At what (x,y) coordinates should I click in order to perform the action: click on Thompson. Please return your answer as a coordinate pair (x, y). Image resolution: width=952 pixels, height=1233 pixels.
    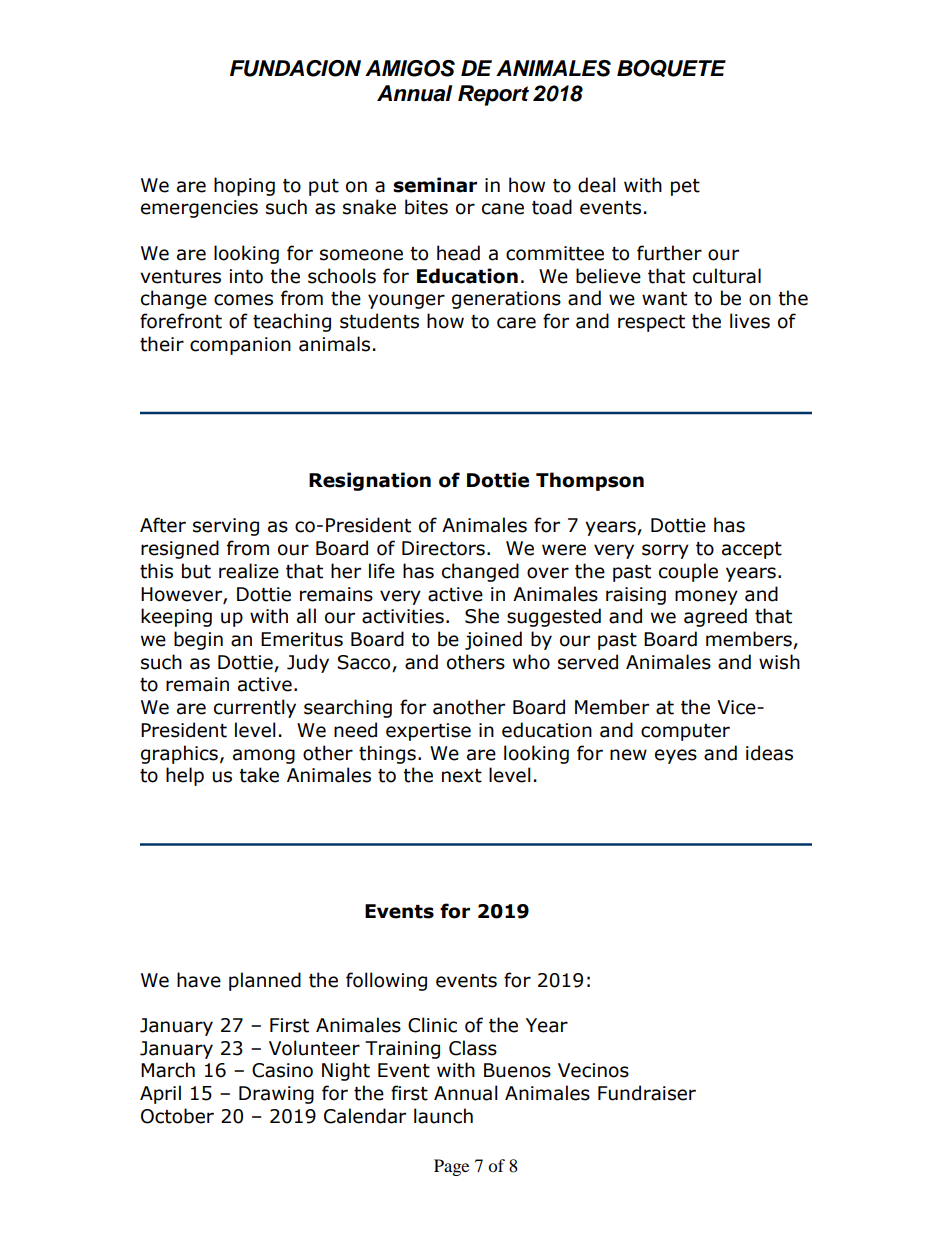
    Looking at the image, I should click on (590, 481).
